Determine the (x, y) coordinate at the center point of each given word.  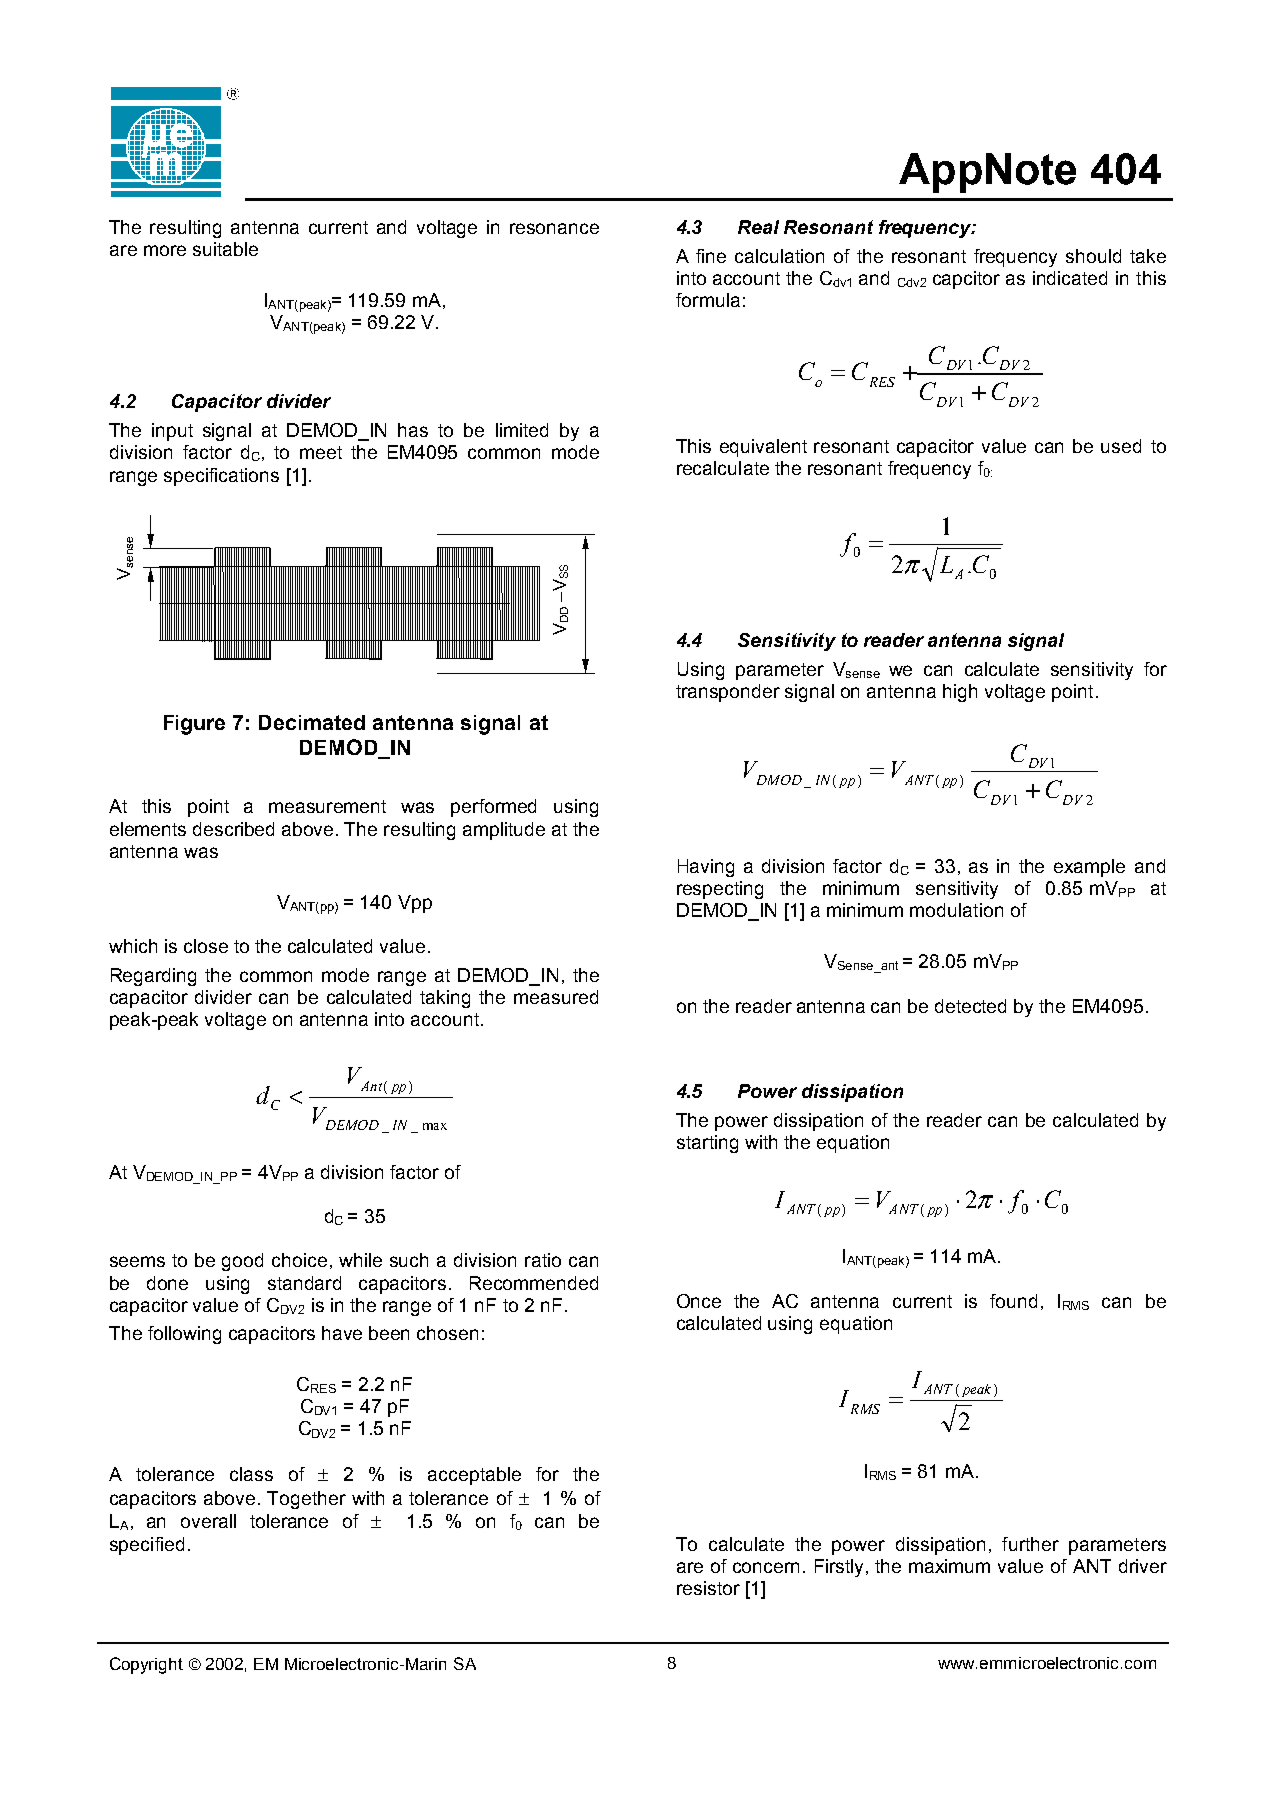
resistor (708, 1588)
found (1013, 1301)
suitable (225, 249)
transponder (728, 693)
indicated (1070, 278)
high (960, 693)
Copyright (146, 1665)
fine (711, 256)
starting (707, 1144)
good (242, 1262)
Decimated (312, 722)
